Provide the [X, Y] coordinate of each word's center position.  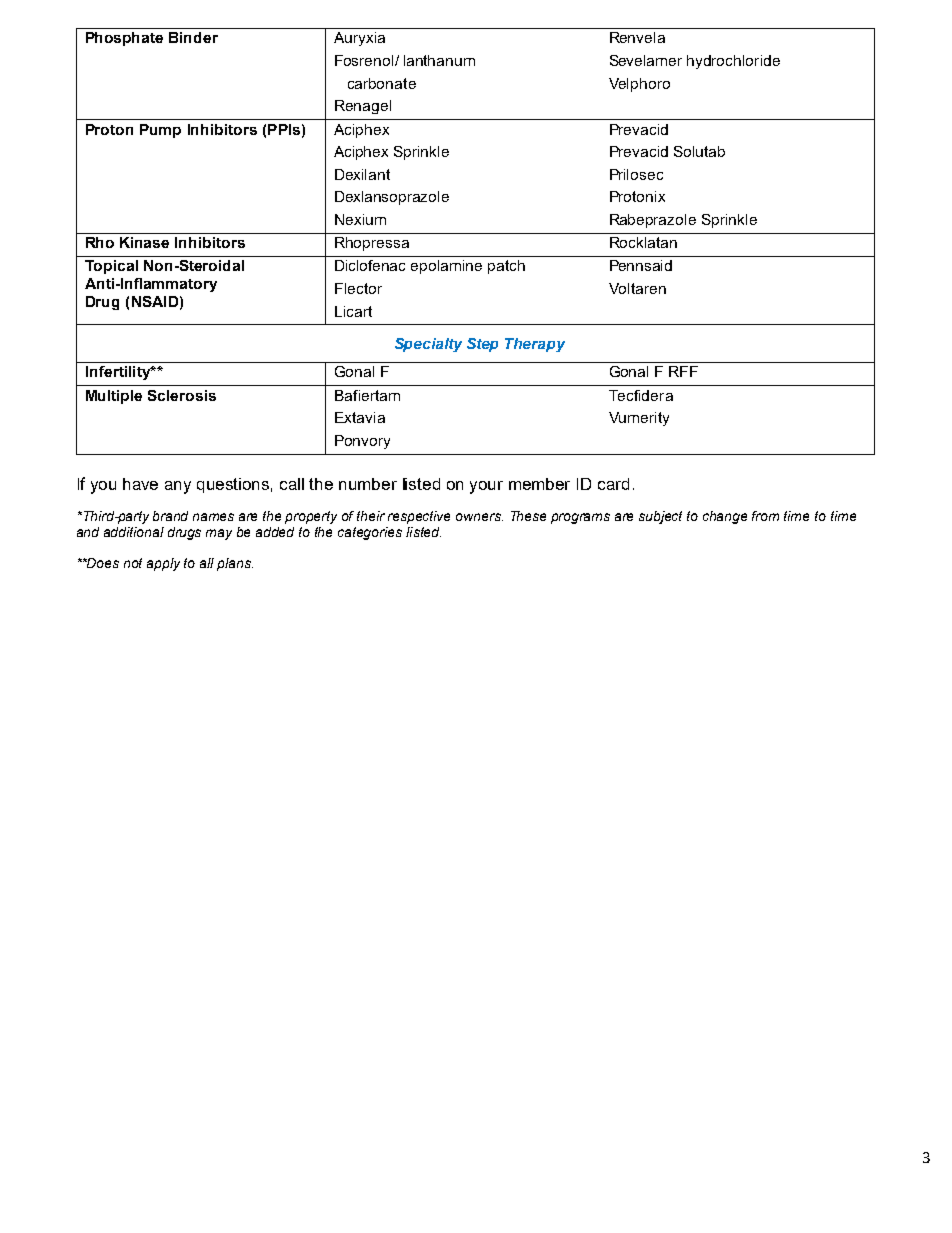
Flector [358, 288]
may [219, 534]
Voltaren [637, 288]
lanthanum [439, 60]
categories [370, 533]
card [613, 484]
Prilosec [636, 174]
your [486, 487]
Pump [160, 131]
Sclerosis [182, 395]
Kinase [144, 242]
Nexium [360, 219]
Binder [193, 37]
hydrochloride [733, 62]
